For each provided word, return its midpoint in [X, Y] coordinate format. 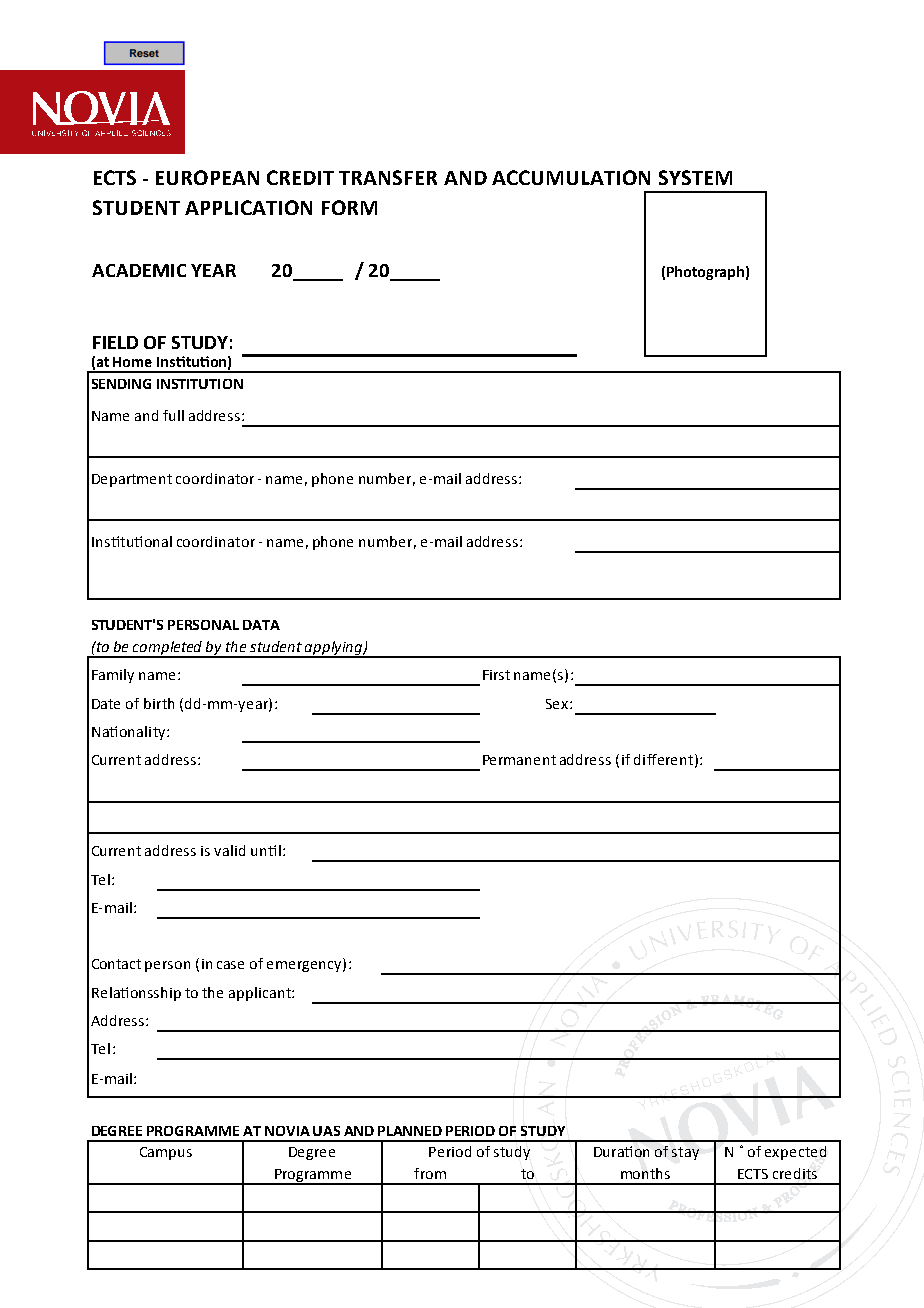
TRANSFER [388, 177]
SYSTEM [695, 177]
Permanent [519, 760]
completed [168, 649]
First [496, 675]
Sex [557, 704]
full [173, 415]
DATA [261, 625]
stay [685, 1153]
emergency [305, 966]
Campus [166, 1153]
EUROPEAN [207, 177]
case [230, 965]
